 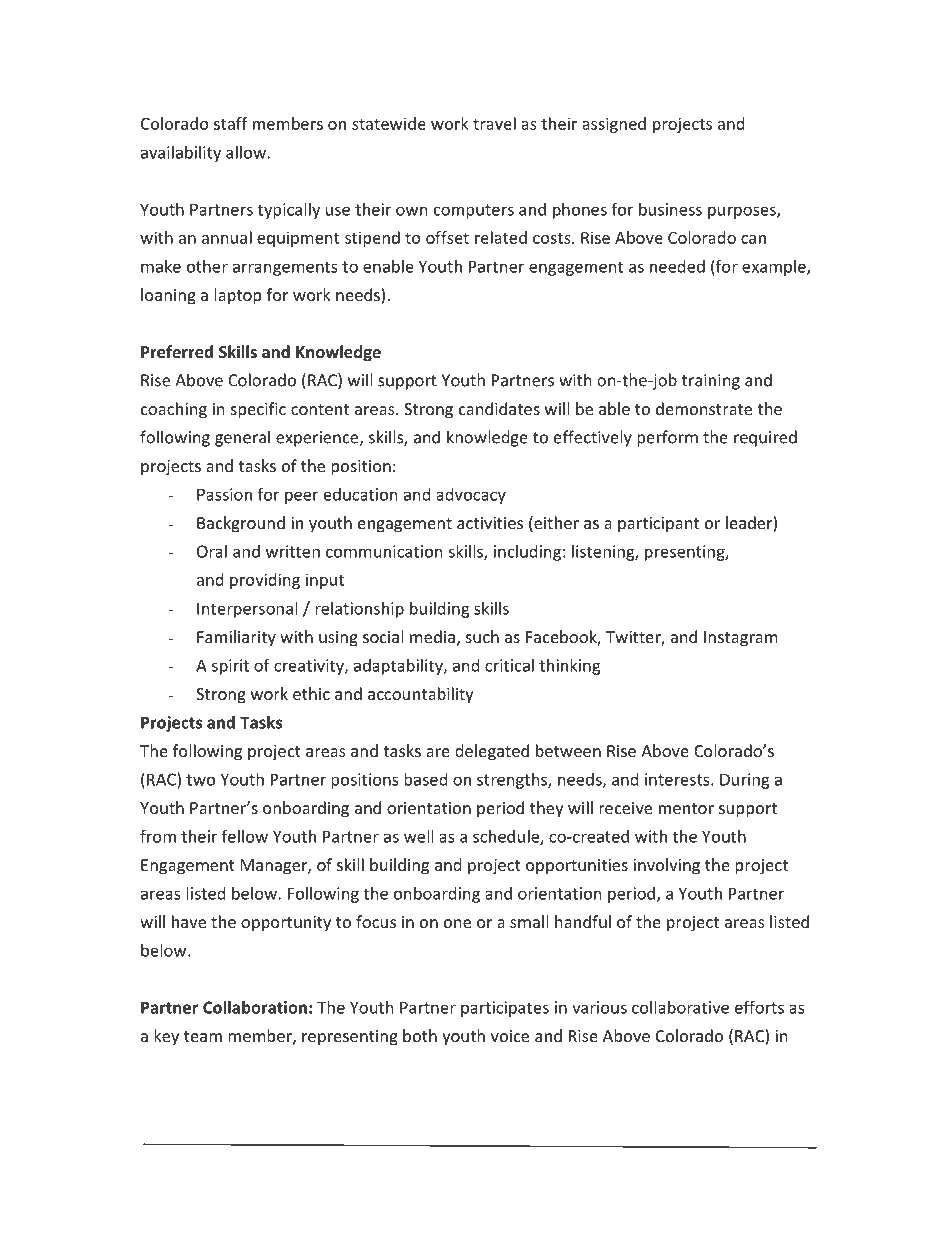 What do you see at coordinates (670, 209) in the page?
I see `business` at bounding box center [670, 209].
